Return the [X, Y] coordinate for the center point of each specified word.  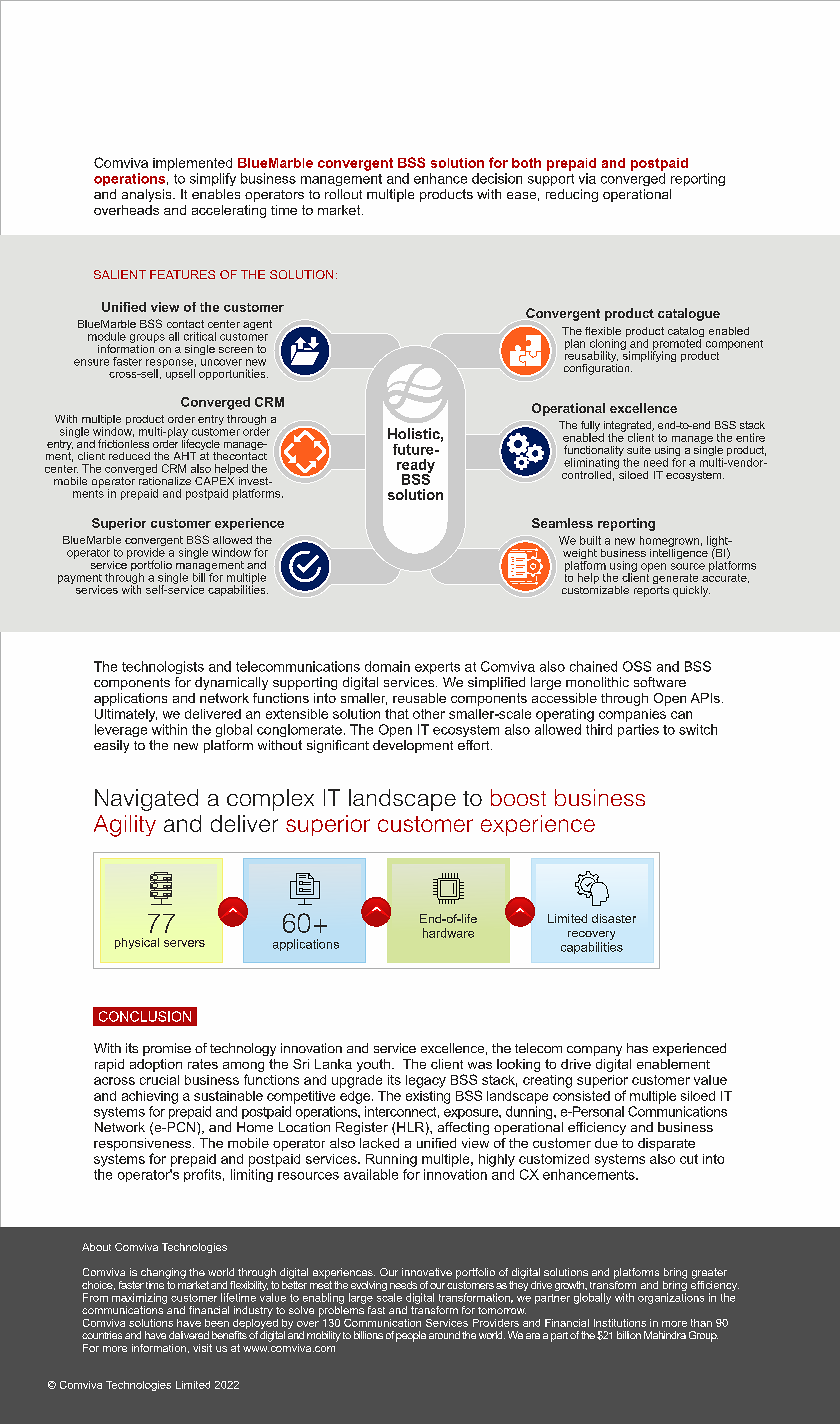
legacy [426, 1081]
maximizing [139, 1298]
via [587, 178]
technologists [163, 667]
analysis [148, 195]
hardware [448, 933]
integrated [628, 427]
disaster [614, 918]
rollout [343, 194]
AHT [185, 456]
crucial [159, 1080]
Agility [125, 826]
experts [437, 668]
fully [590, 427]
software [660, 682]
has [637, 1048]
